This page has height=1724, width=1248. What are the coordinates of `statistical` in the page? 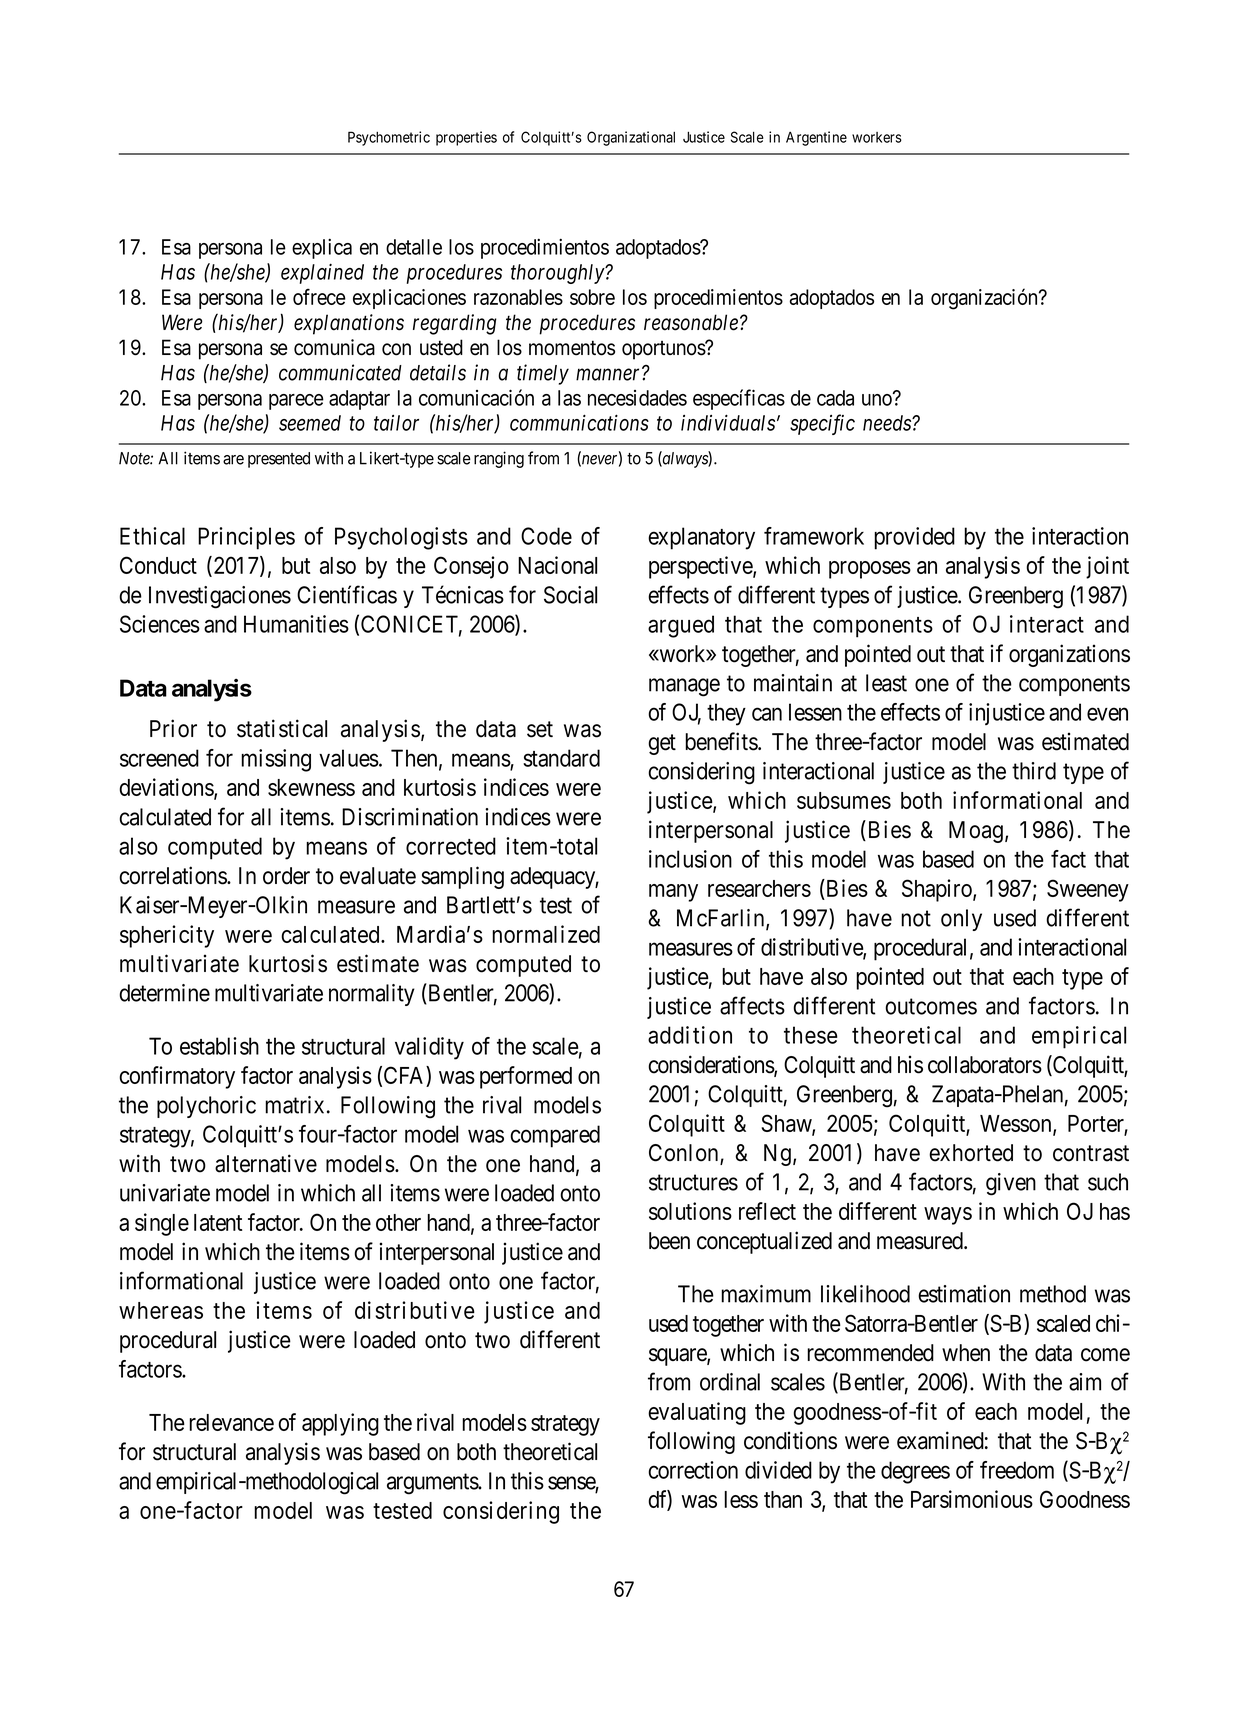 It's located at (282, 728).
